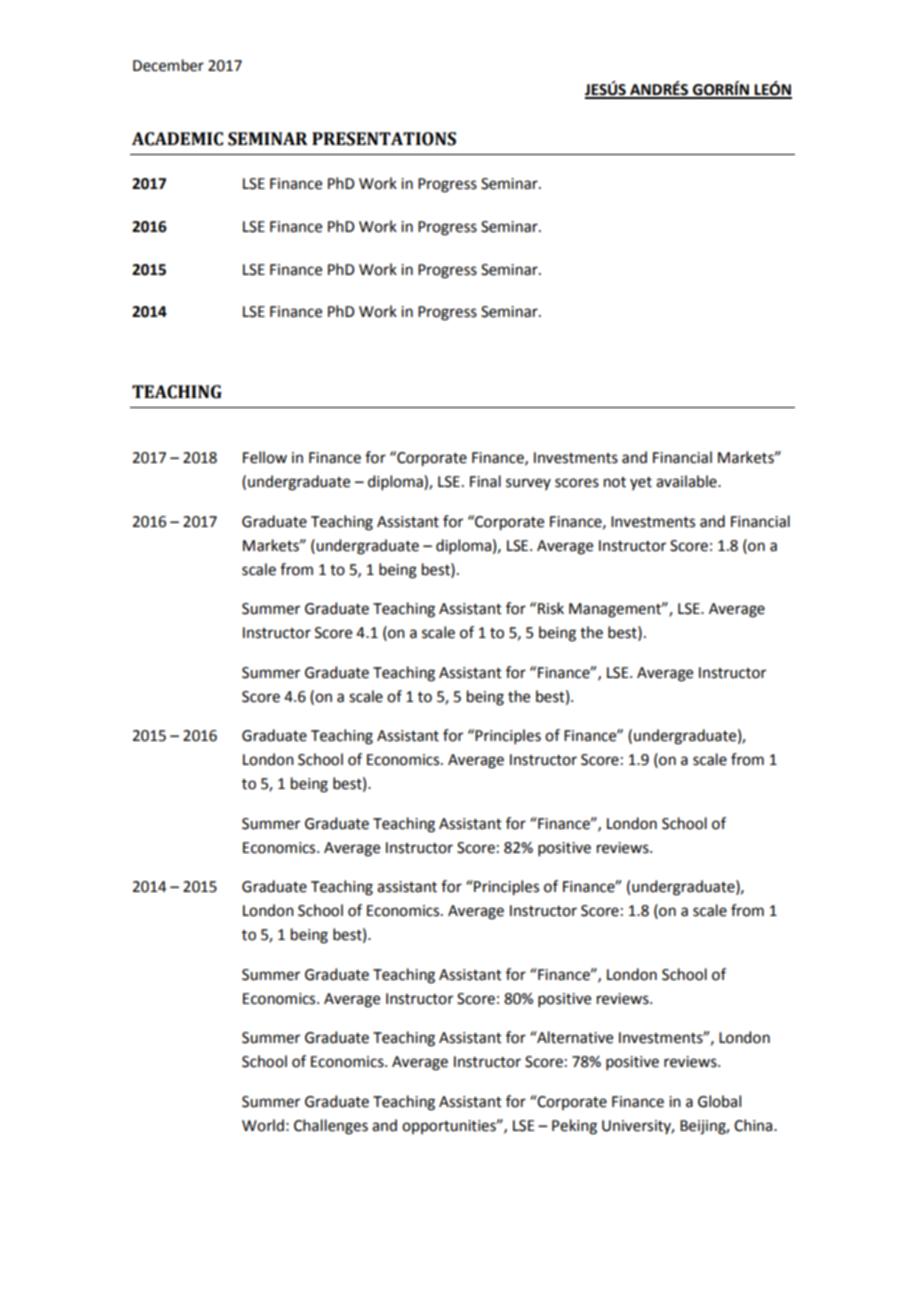 Image resolution: width=924 pixels, height=1308 pixels. I want to click on Peking, so click(574, 1127).
